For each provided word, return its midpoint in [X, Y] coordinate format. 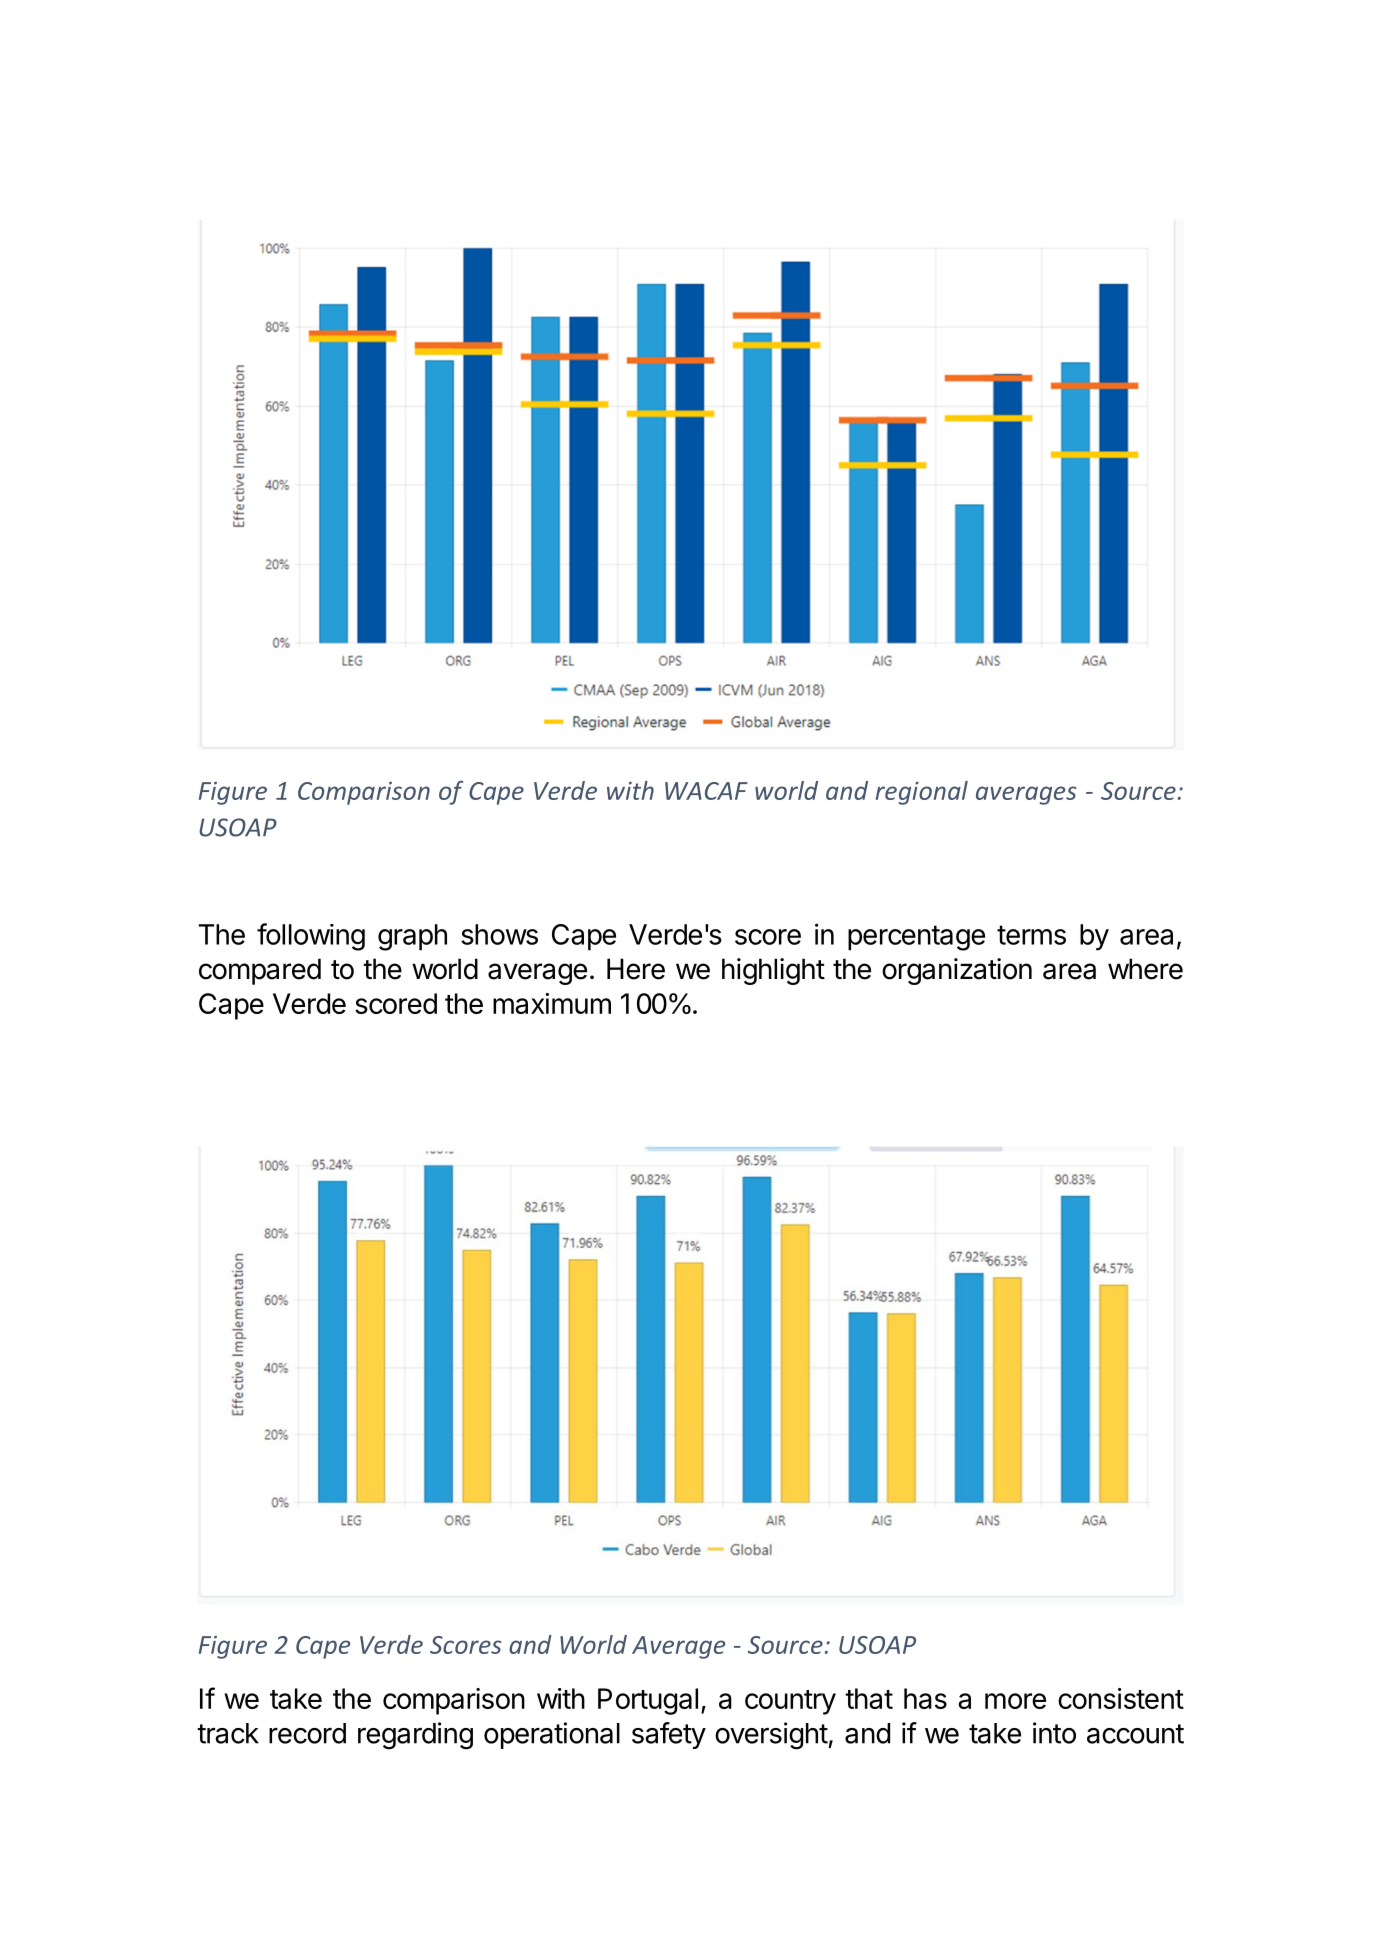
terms [1031, 935]
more [1015, 1701]
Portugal [648, 1701]
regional [922, 793]
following [311, 937]
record [307, 1733]
